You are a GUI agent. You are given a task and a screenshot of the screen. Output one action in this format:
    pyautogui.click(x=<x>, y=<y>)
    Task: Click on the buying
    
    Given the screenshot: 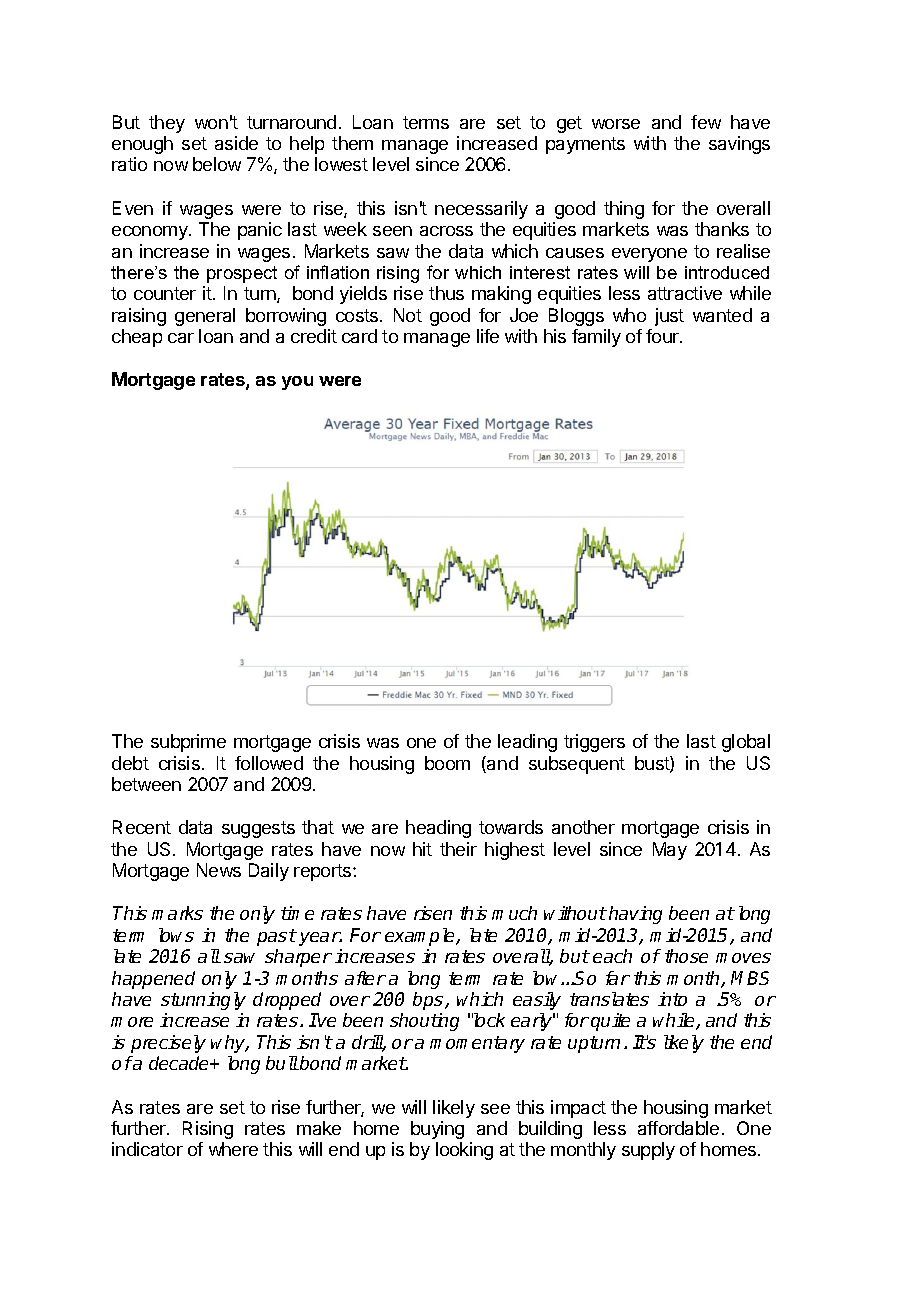 What is the action you would take?
    pyautogui.click(x=437, y=1130)
